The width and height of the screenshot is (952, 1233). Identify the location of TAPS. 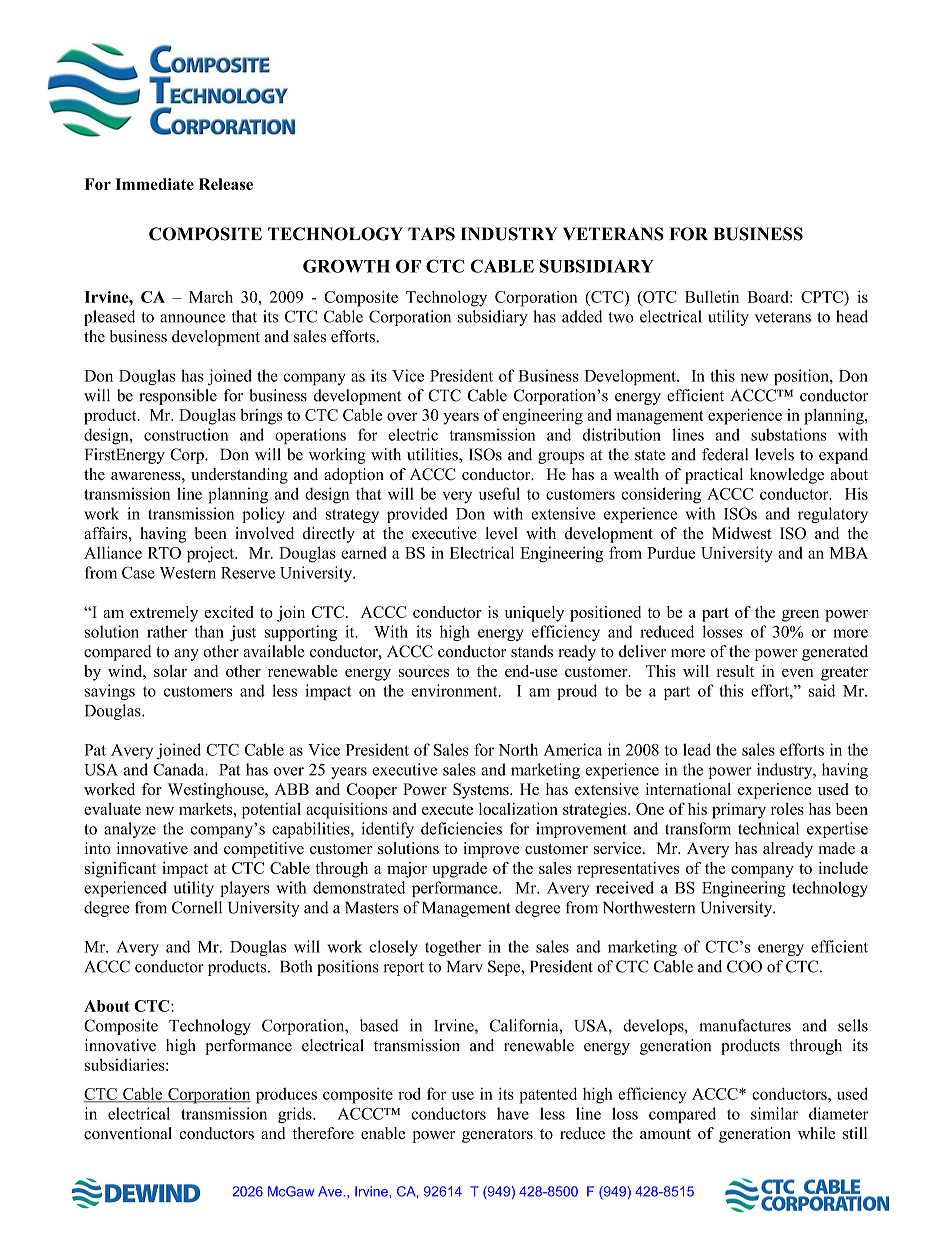
(431, 234).
